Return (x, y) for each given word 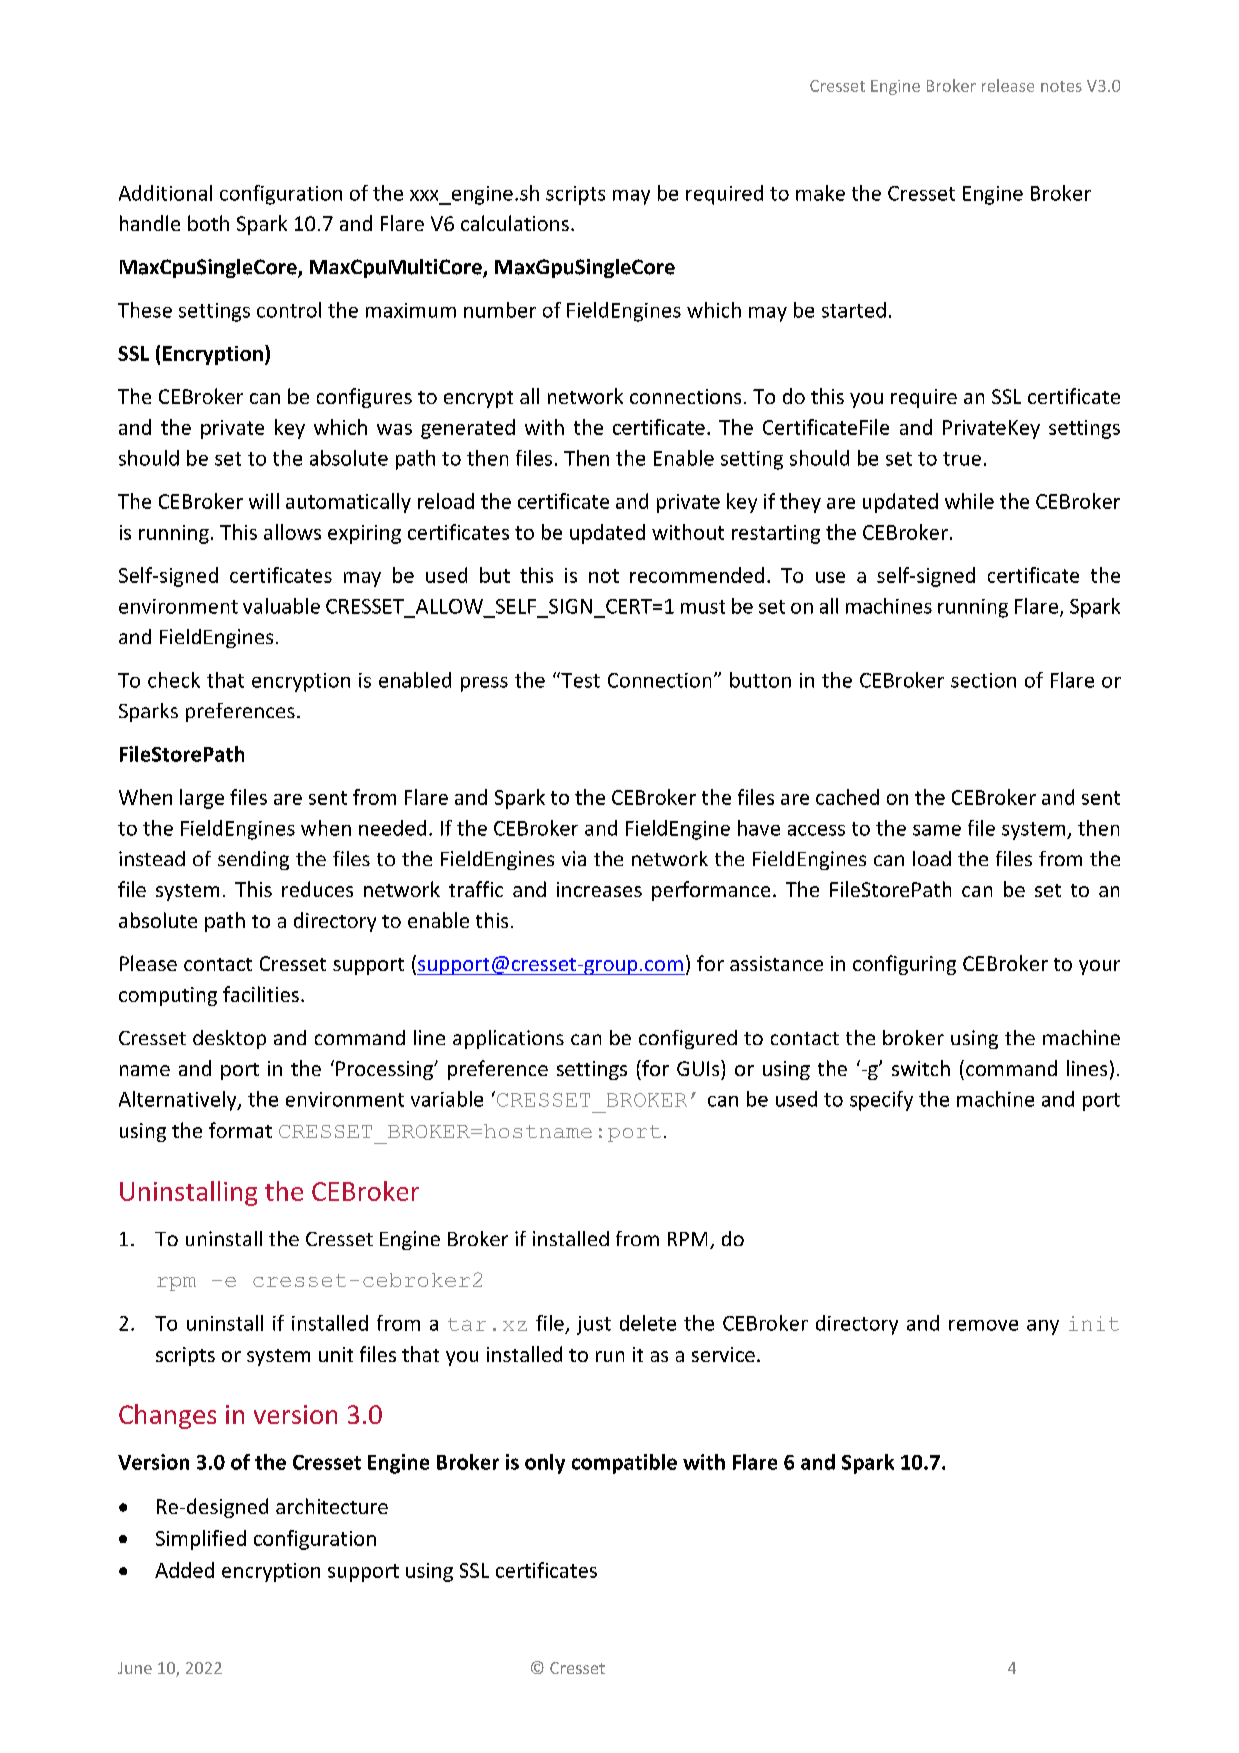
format (240, 1130)
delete (648, 1323)
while (969, 501)
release (1008, 85)
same (937, 830)
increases (599, 889)
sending (253, 860)
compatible (624, 1464)
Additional (165, 193)
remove (983, 1325)
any (1043, 1327)
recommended (697, 575)
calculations (515, 223)
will (264, 501)
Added (184, 1570)
